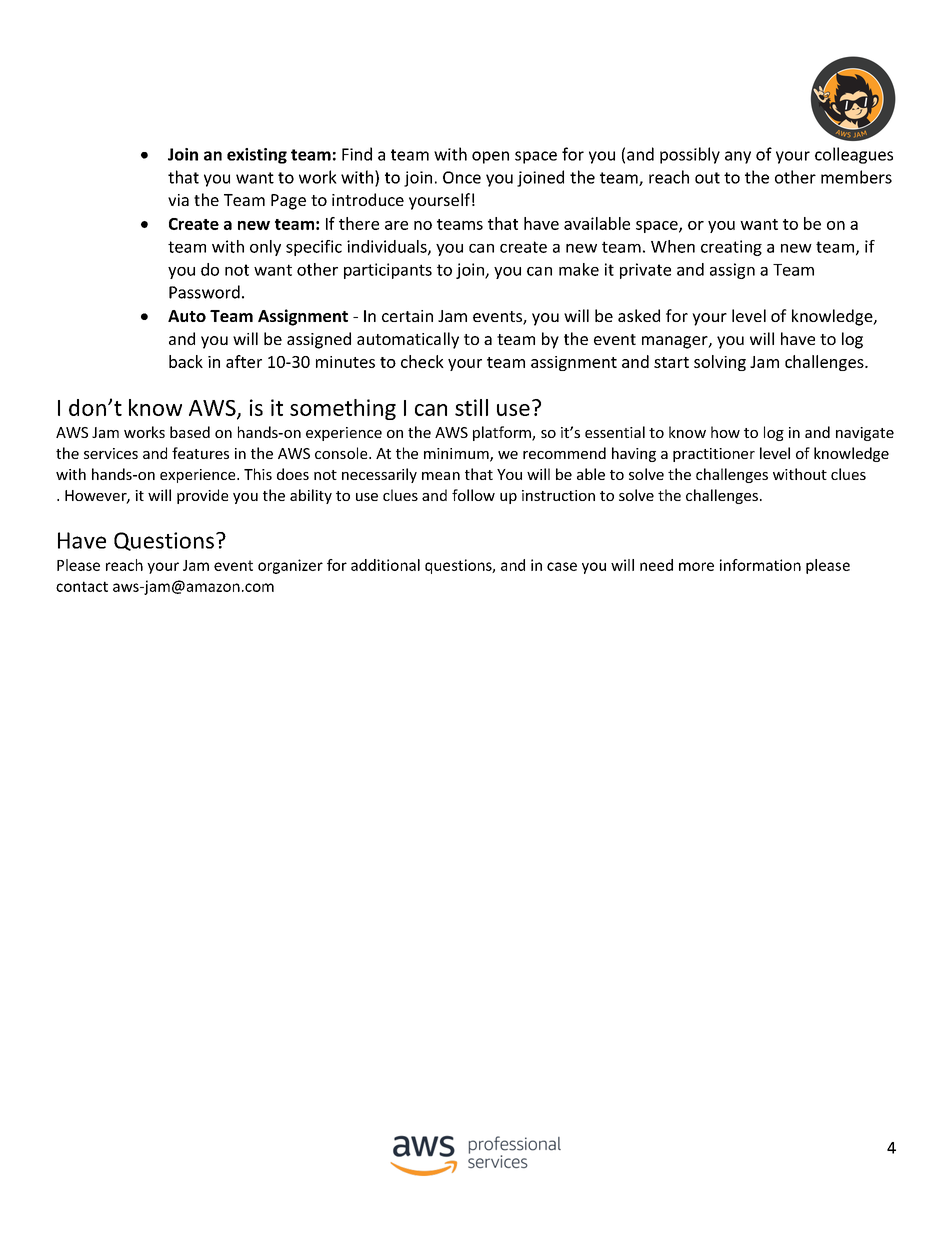 This image has height=1233, width=952. I want to click on back, so click(186, 361).
